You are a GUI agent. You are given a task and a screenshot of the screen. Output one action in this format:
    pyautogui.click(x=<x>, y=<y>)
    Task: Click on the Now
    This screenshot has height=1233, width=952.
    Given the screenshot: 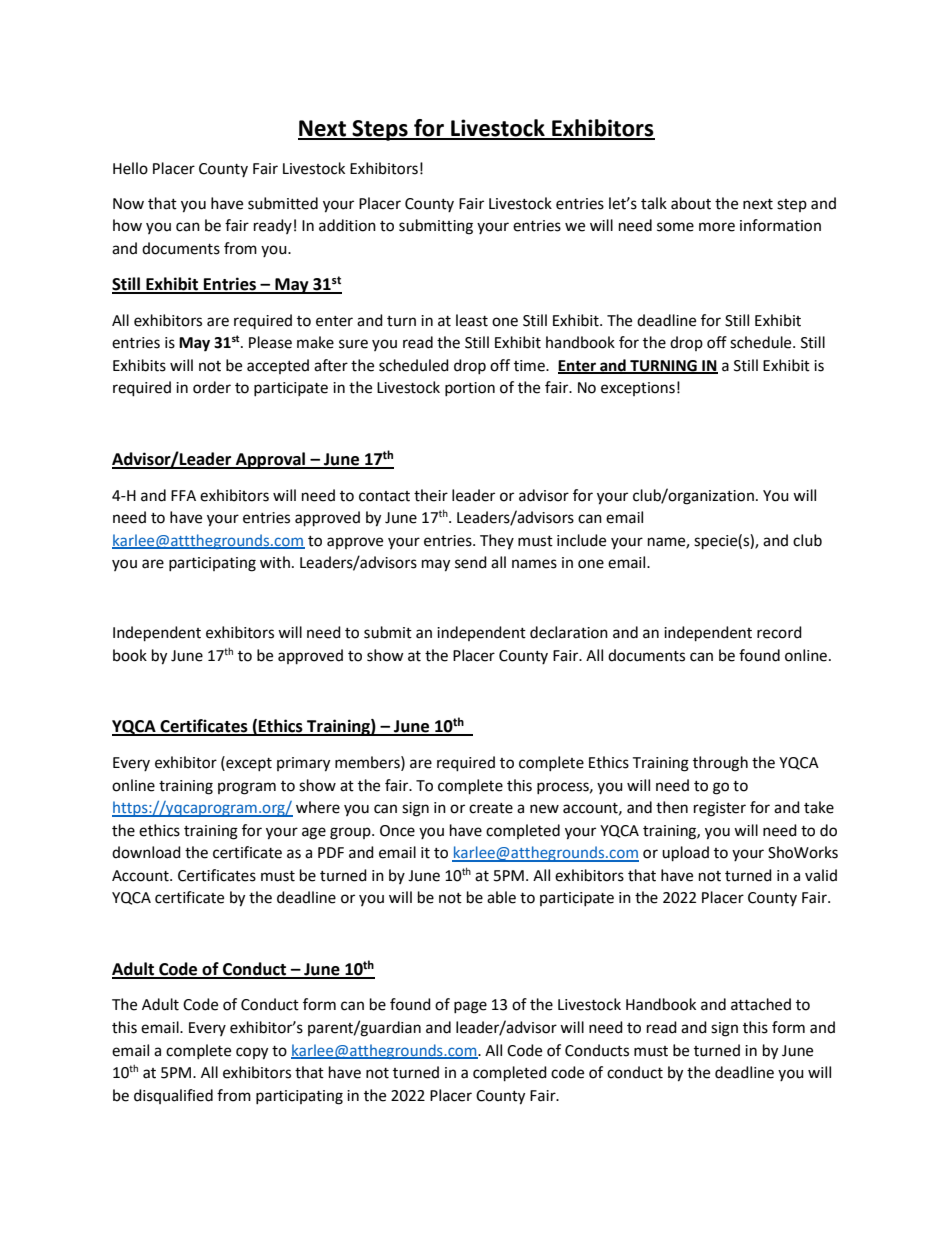 What is the action you would take?
    pyautogui.click(x=128, y=204)
